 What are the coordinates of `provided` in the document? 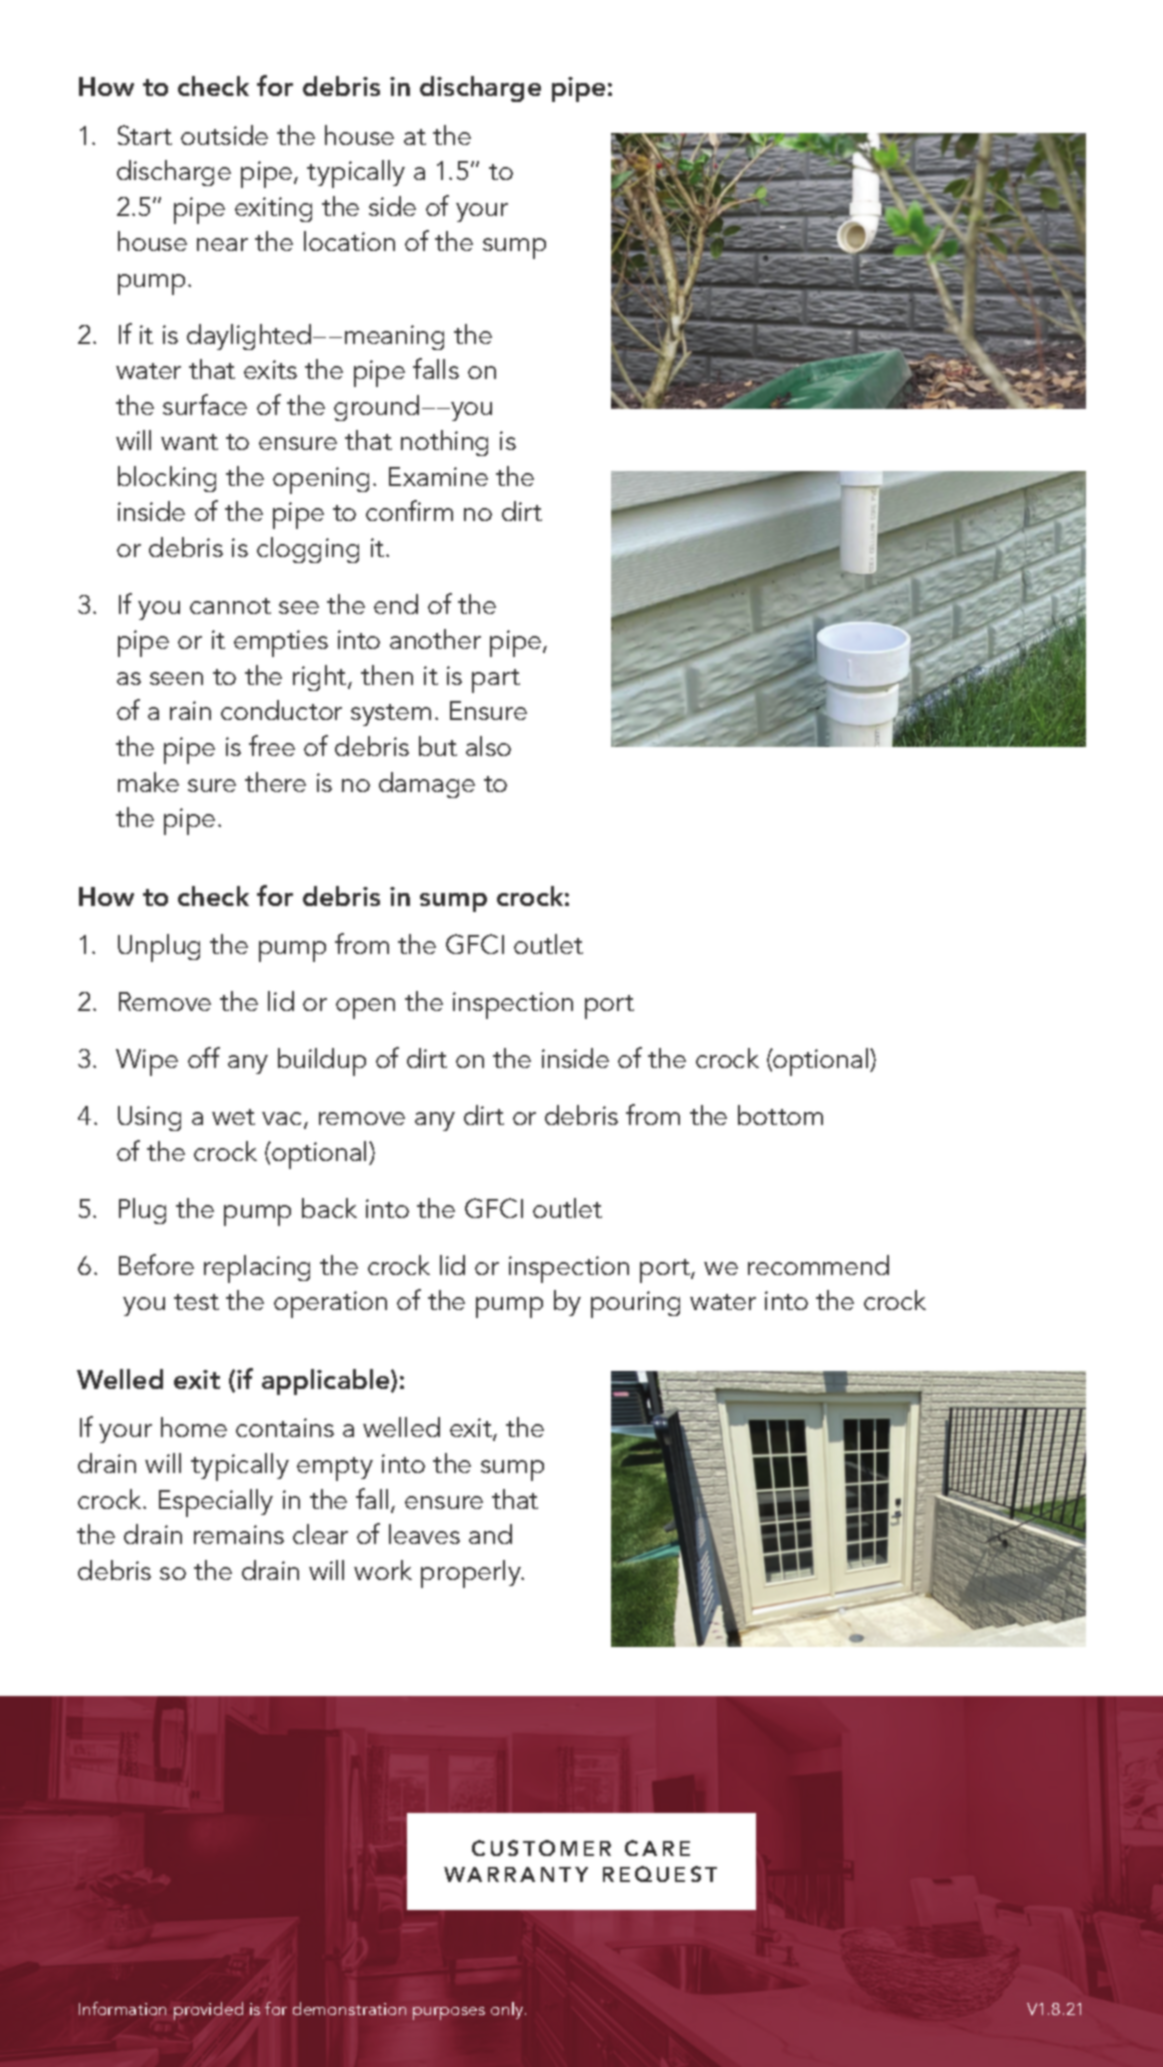 It's located at (208, 2011).
